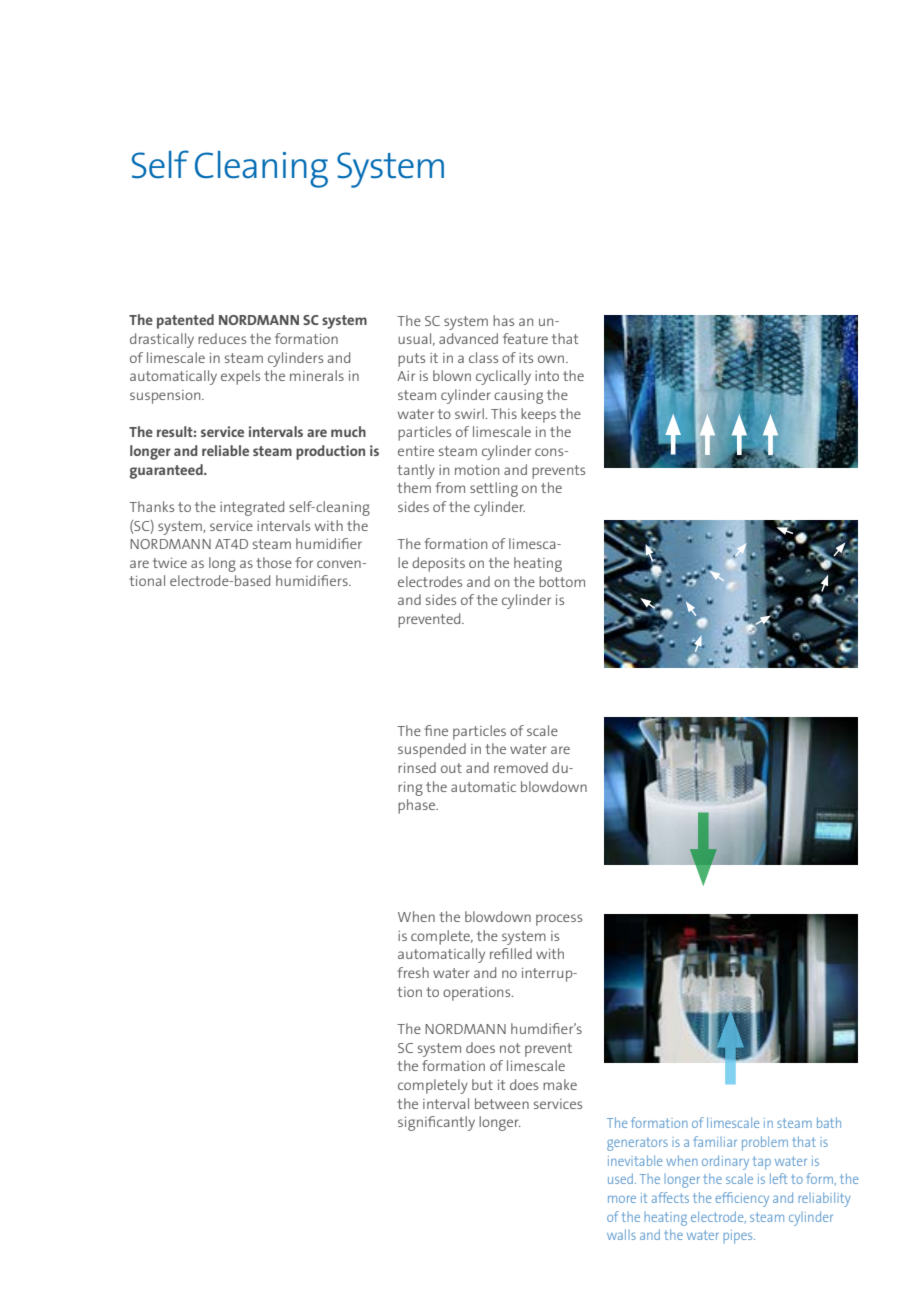  Describe the element at coordinates (562, 581) in the page. I see `bottom` at that location.
